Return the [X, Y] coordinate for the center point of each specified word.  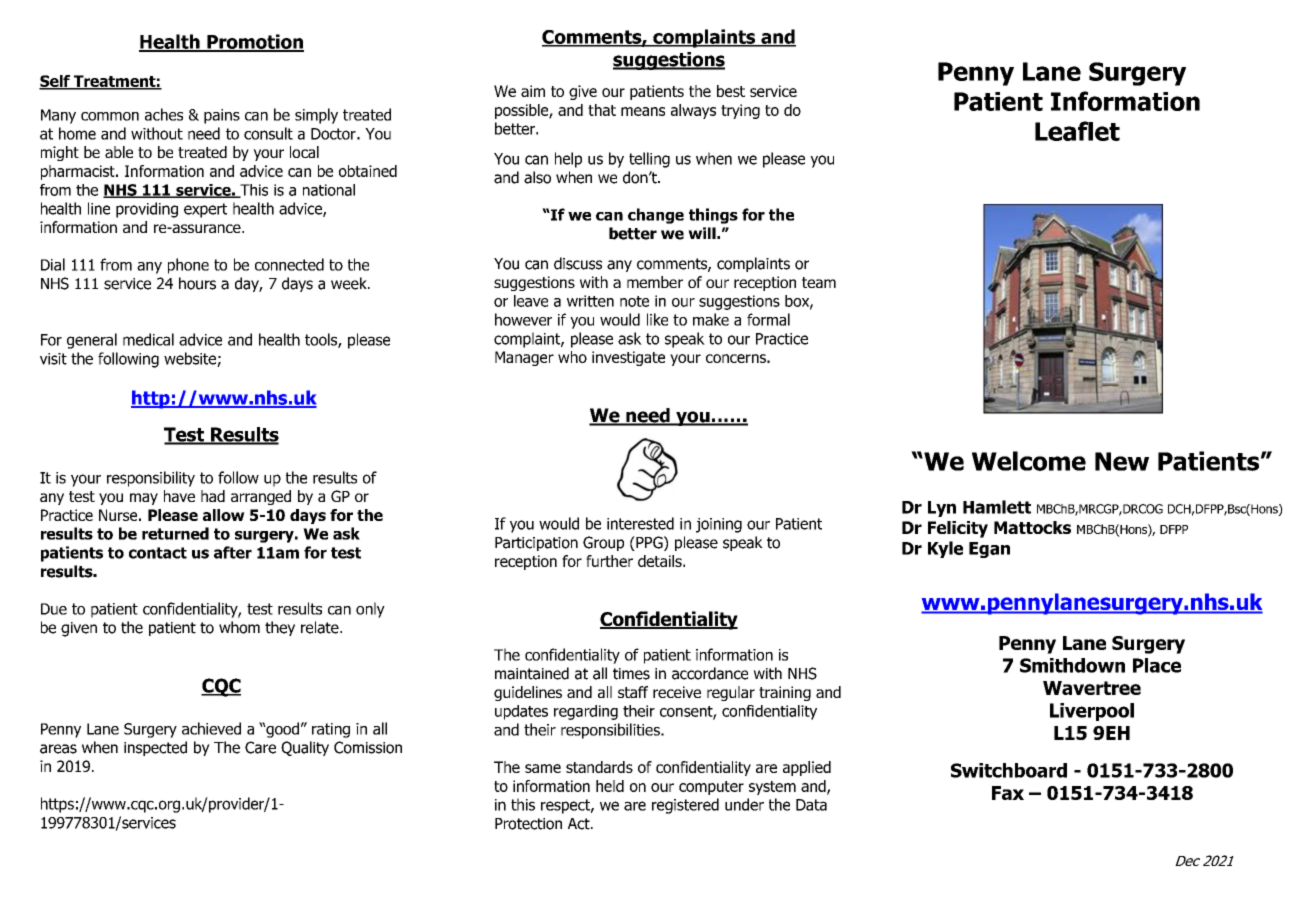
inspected [155, 748]
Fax [1008, 793]
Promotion [254, 42]
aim [533, 91]
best [731, 91]
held [610, 786]
